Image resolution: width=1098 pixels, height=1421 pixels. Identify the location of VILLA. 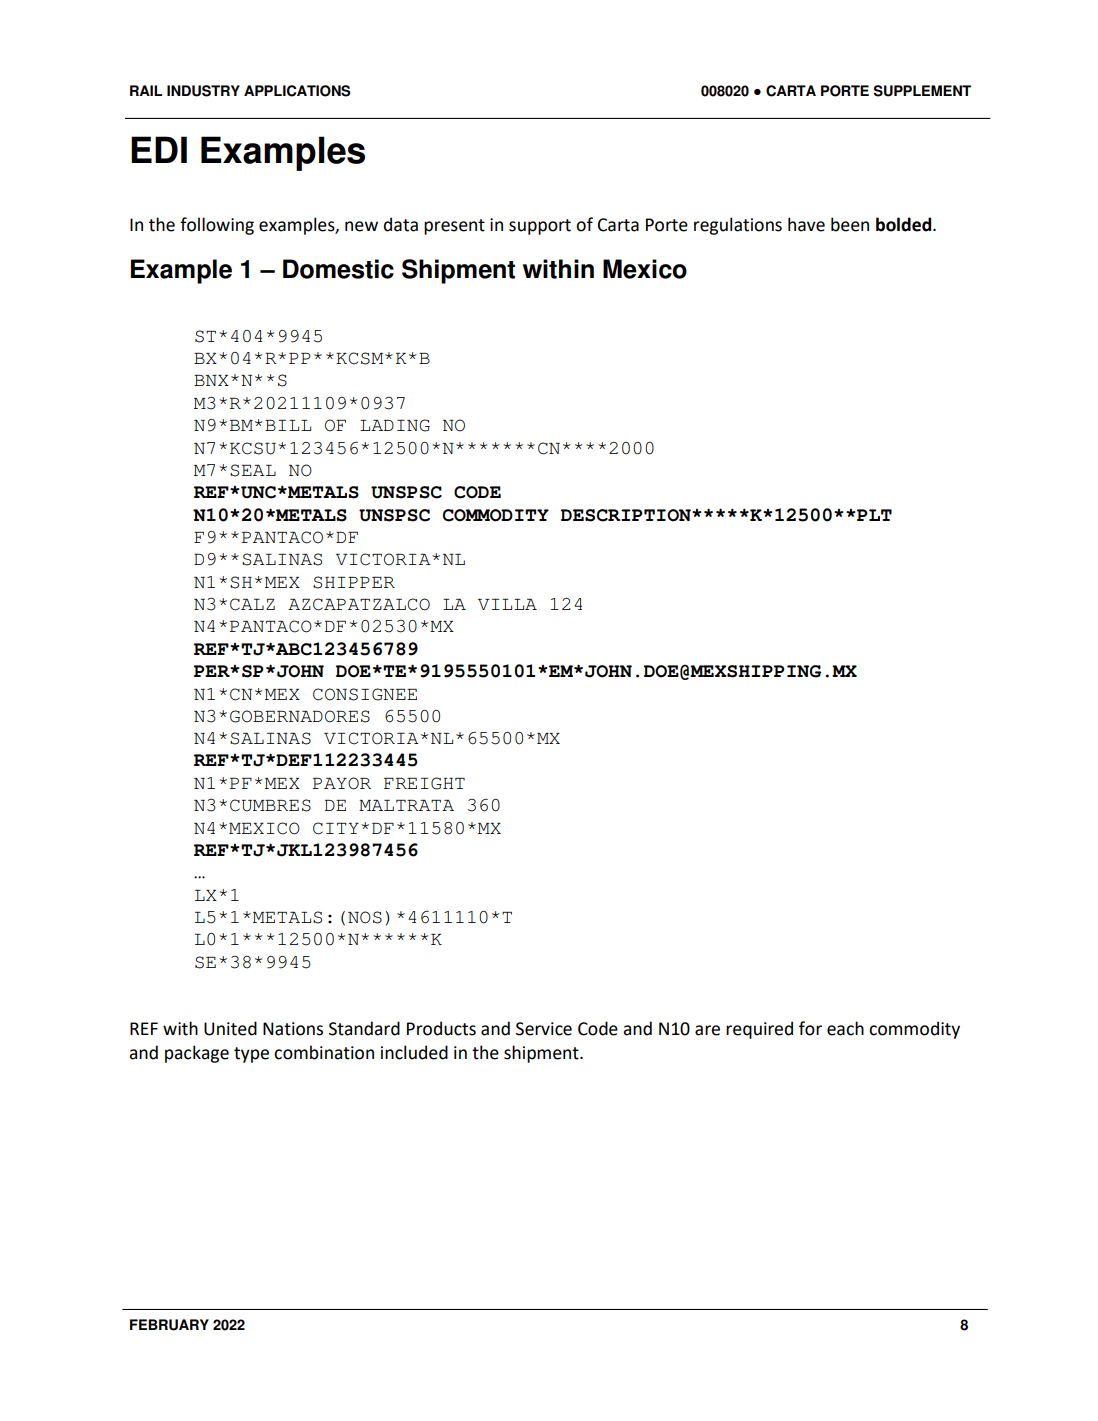
(507, 604).
